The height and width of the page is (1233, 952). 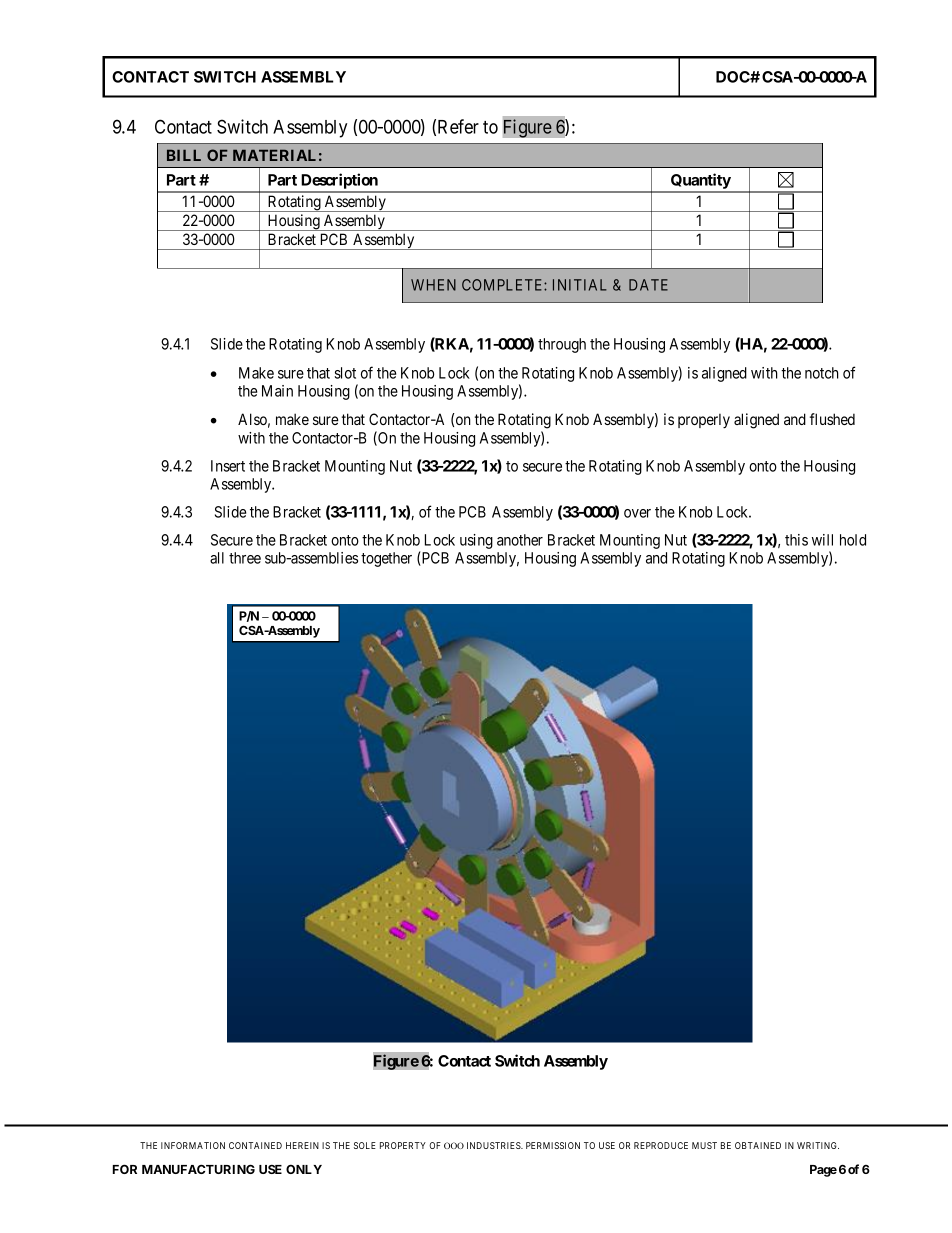 What do you see at coordinates (302, 1145) in the page?
I see `HEREIN` at bounding box center [302, 1145].
